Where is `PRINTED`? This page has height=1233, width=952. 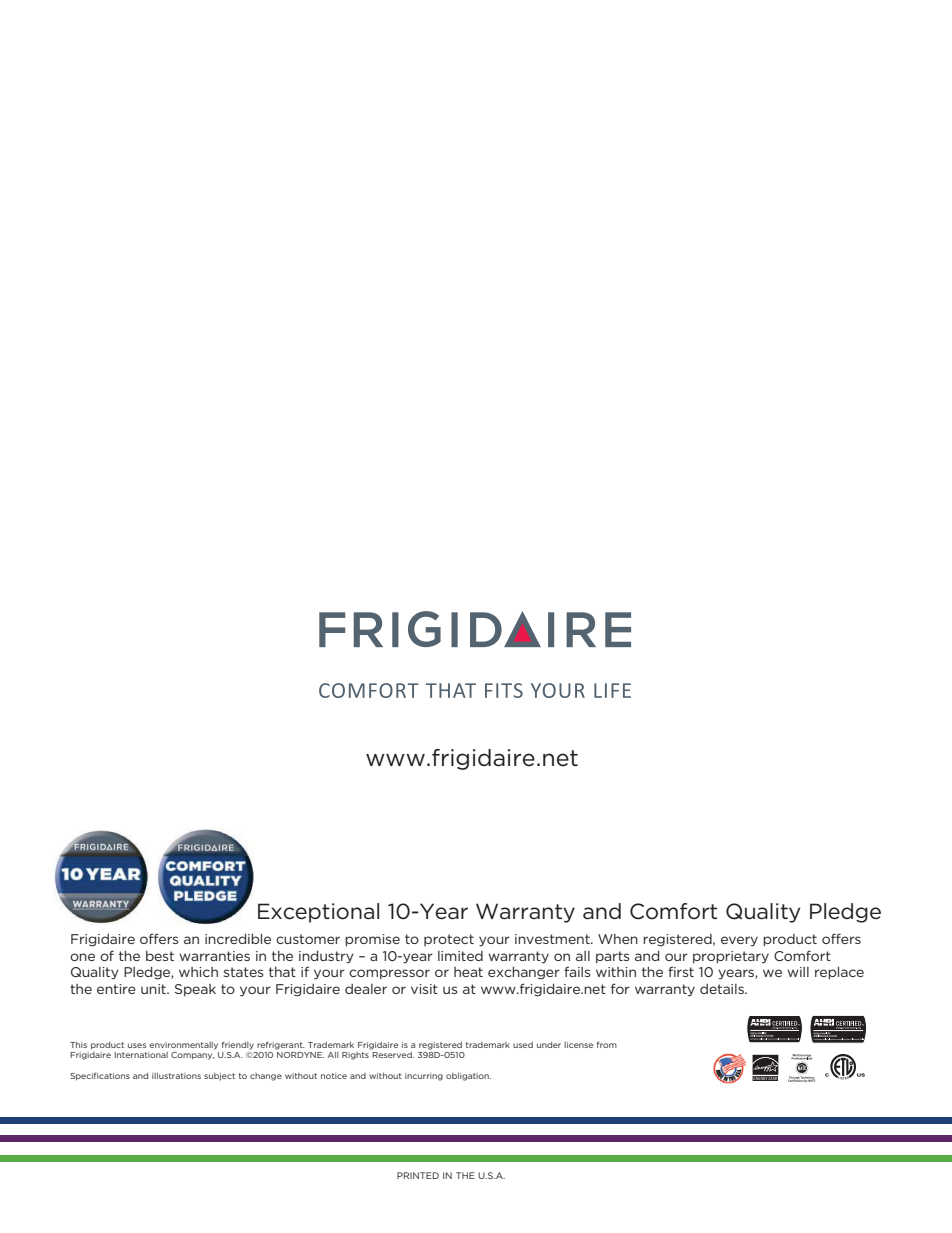 PRINTED is located at coordinates (418, 1175).
